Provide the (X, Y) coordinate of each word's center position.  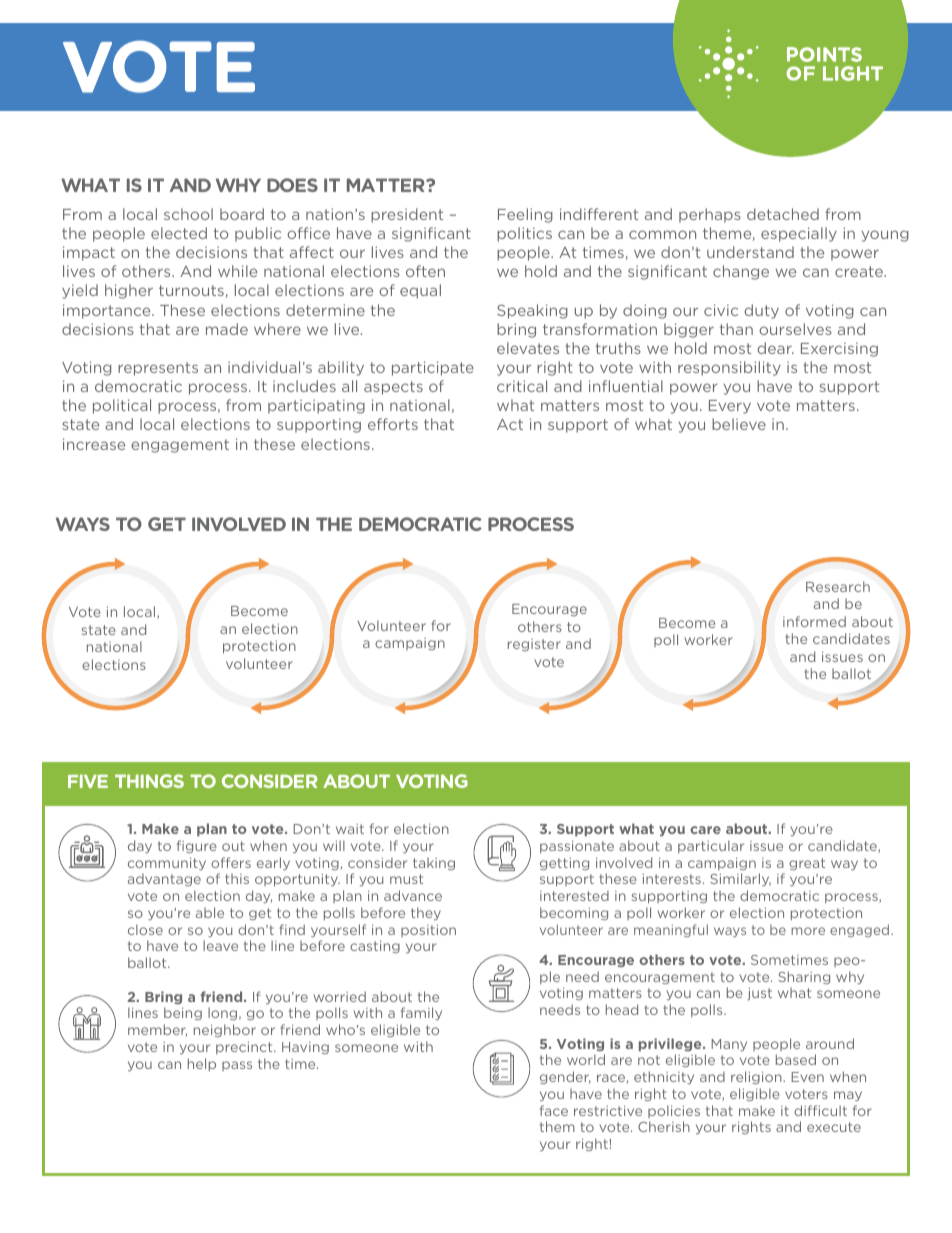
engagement (180, 446)
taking (434, 864)
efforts (393, 424)
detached (783, 214)
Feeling (525, 215)
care (705, 830)
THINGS (149, 781)
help (202, 1064)
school (188, 214)
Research (838, 586)
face (554, 1110)
